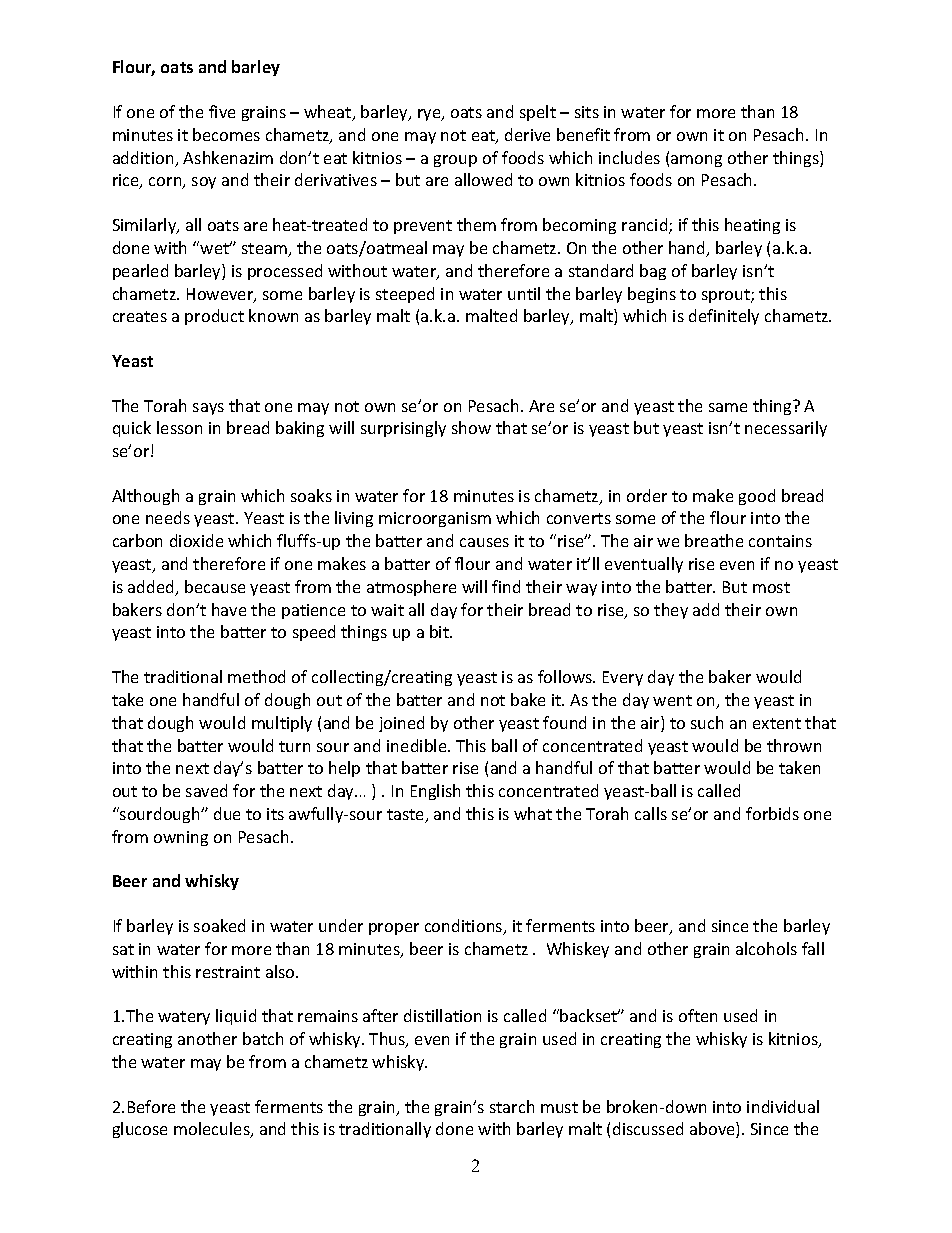  What do you see at coordinates (407, 816) in the screenshot?
I see `taste` at bounding box center [407, 816].
